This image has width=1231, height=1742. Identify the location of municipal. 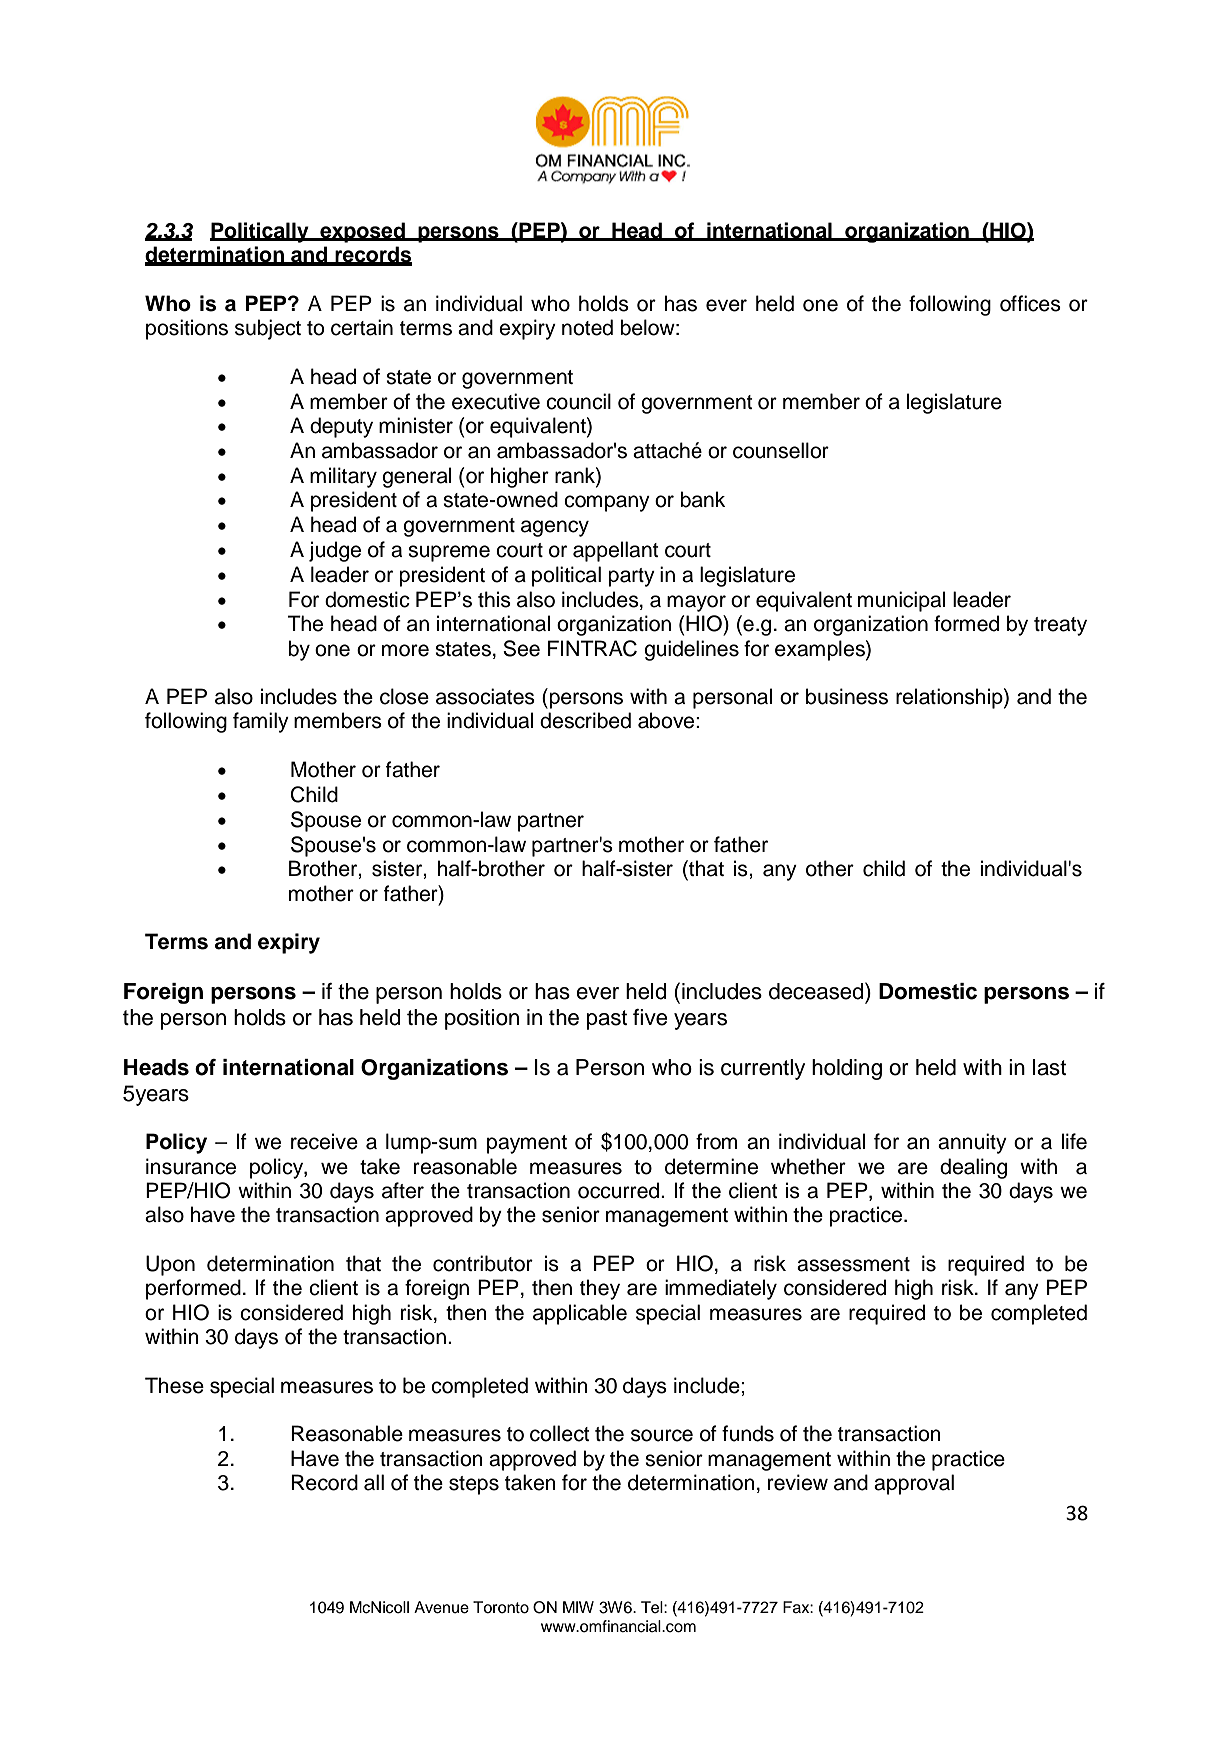
(901, 601).
